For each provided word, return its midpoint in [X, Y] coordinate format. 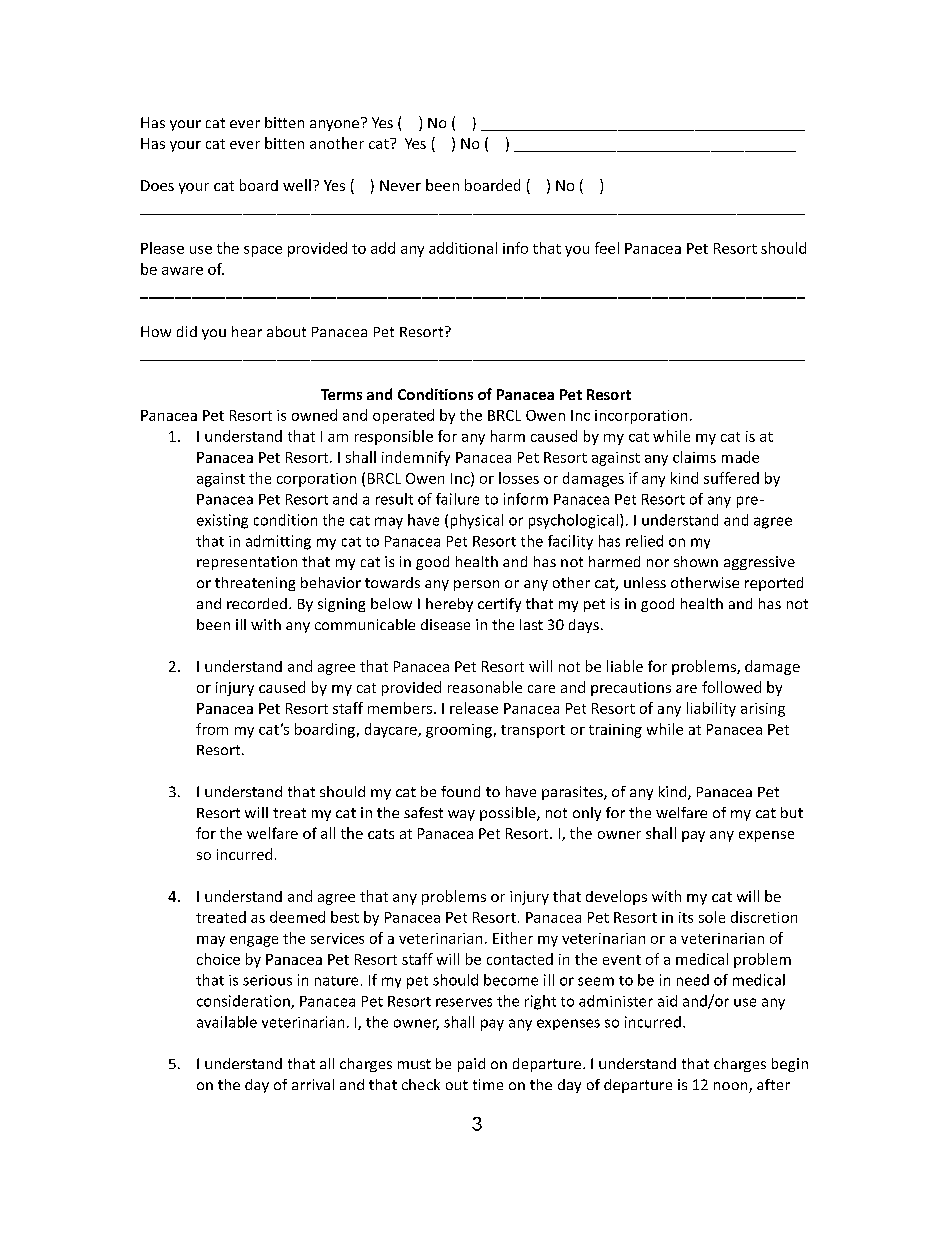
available [227, 1022]
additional [463, 248]
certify [499, 605]
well [297, 185]
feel [607, 248]
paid [471, 1065]
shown [696, 561]
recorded [257, 603]
